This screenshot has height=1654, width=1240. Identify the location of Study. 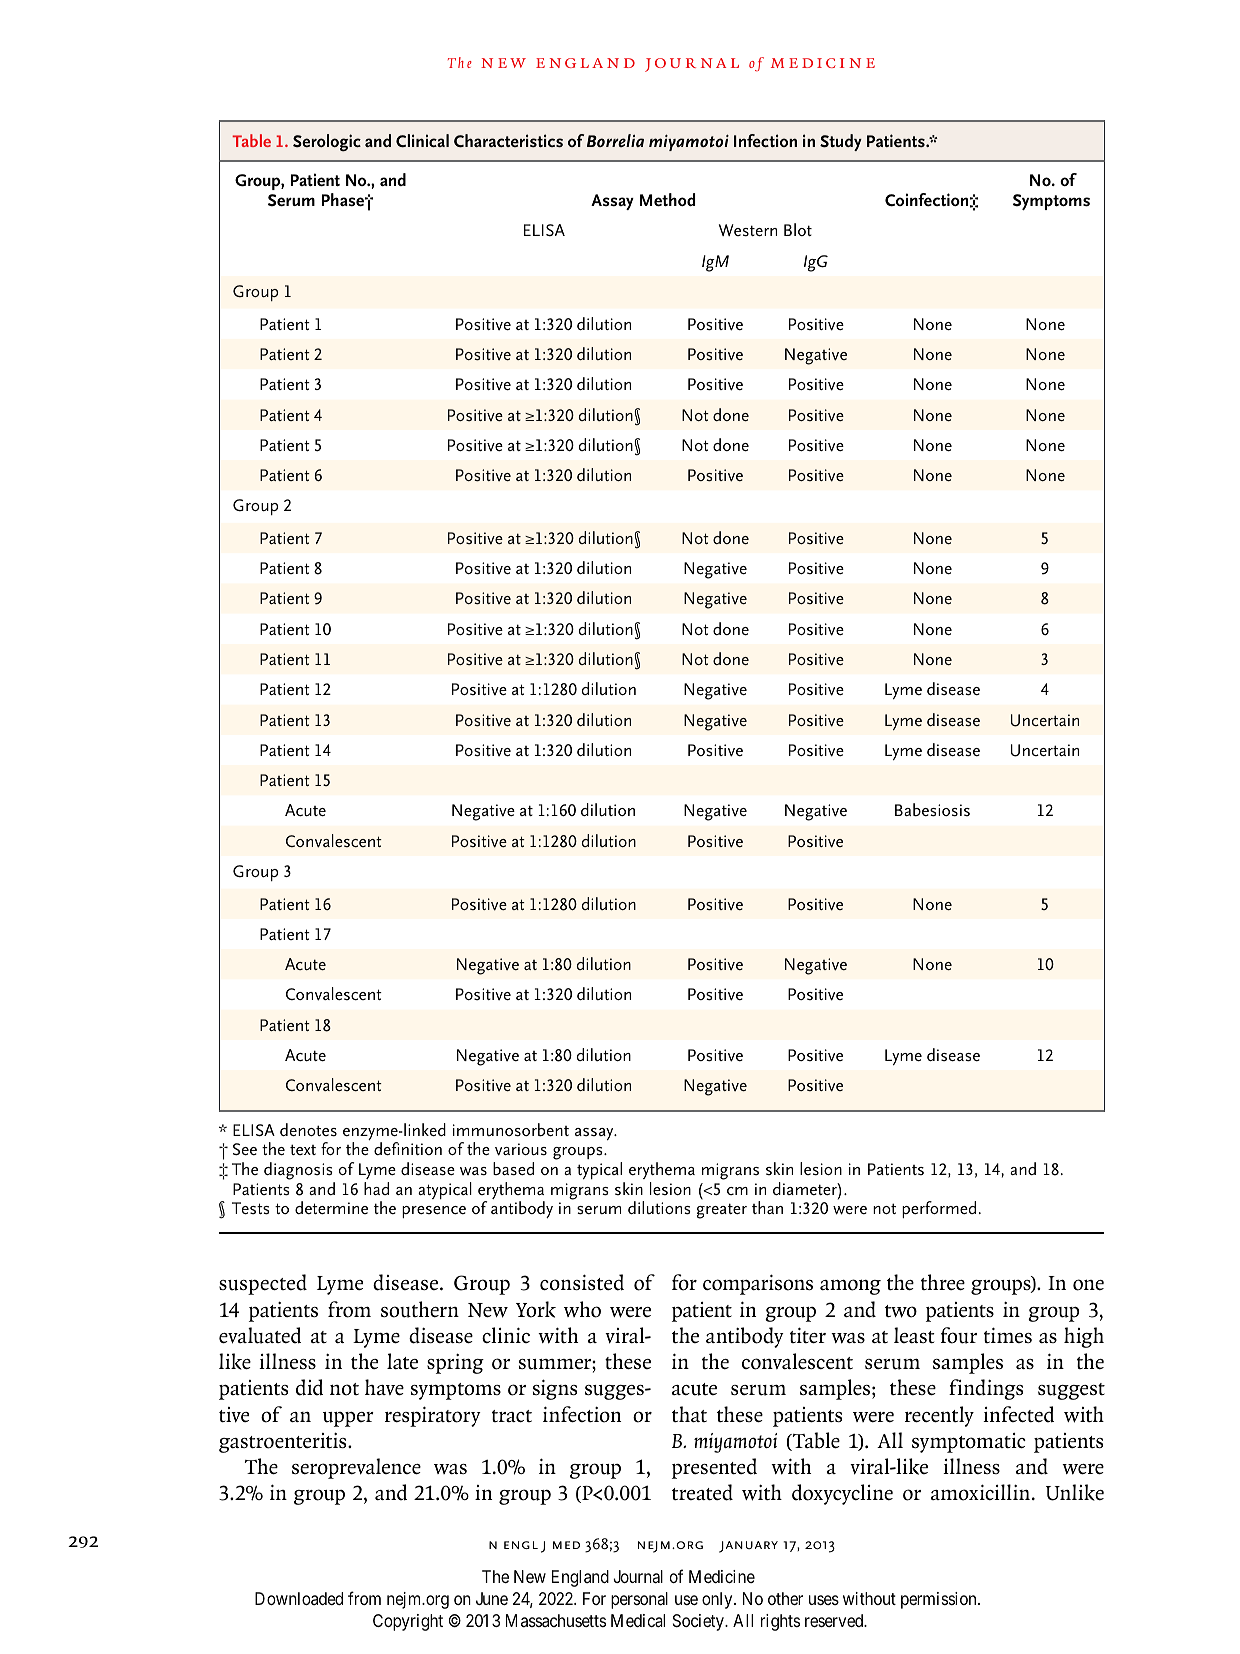
(841, 142).
